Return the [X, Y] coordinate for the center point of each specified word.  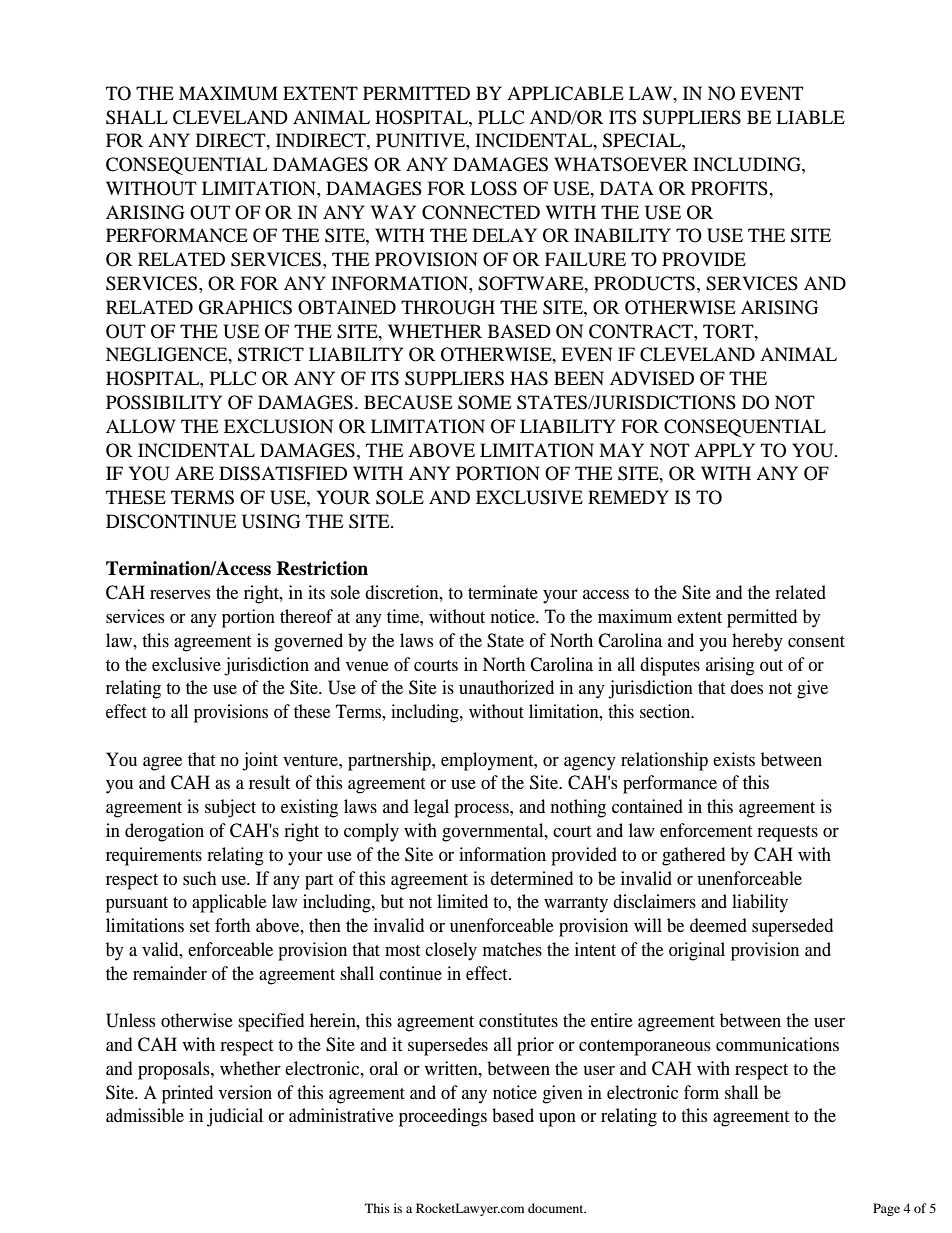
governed [308, 642]
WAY [393, 212]
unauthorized [506, 687]
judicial [235, 1117]
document [557, 1208]
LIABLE [810, 117]
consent [816, 641]
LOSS [493, 188]
